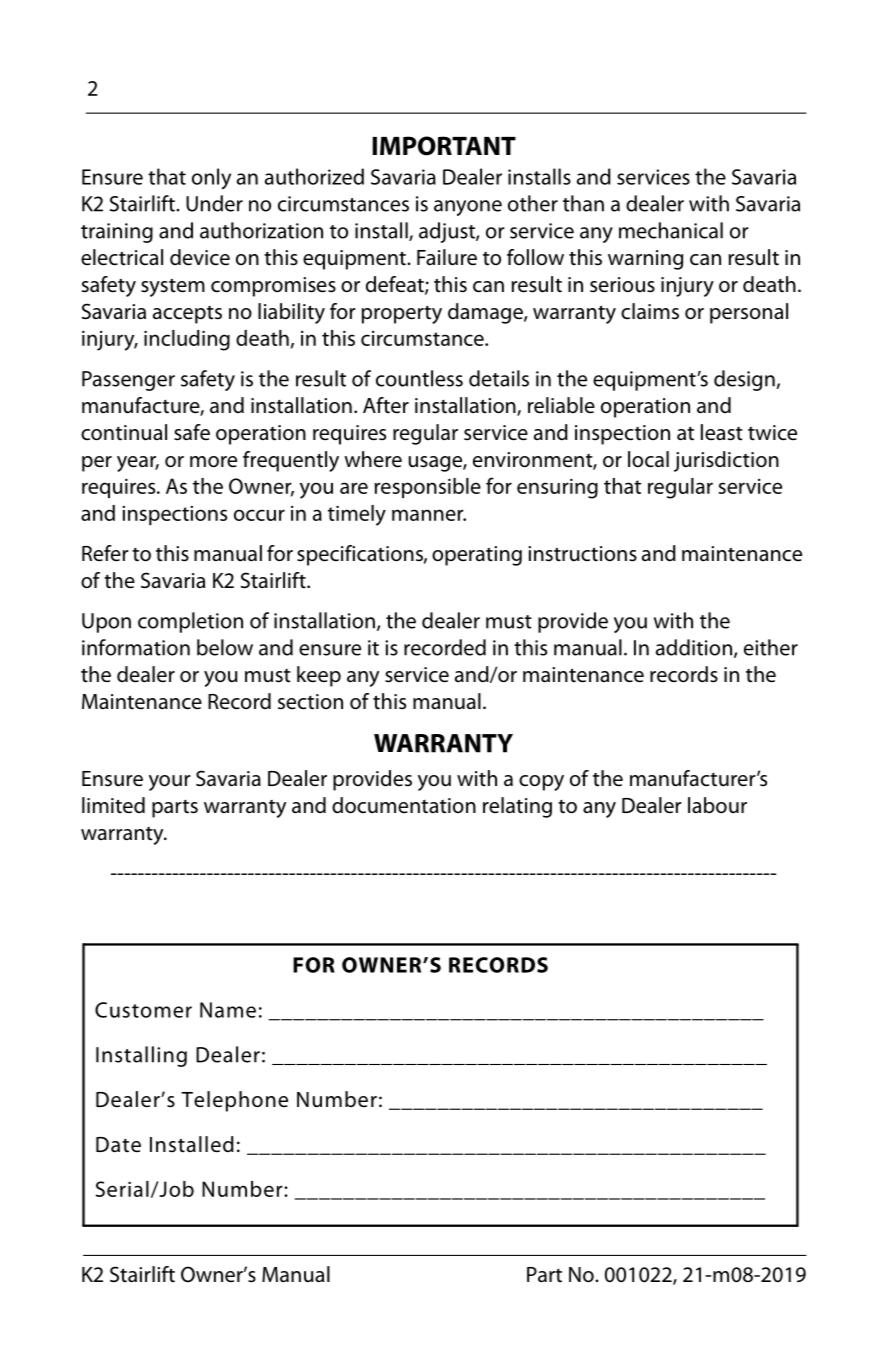 This screenshot has height=1372, width=887. What do you see at coordinates (211, 179) in the screenshot?
I see `only` at bounding box center [211, 179].
